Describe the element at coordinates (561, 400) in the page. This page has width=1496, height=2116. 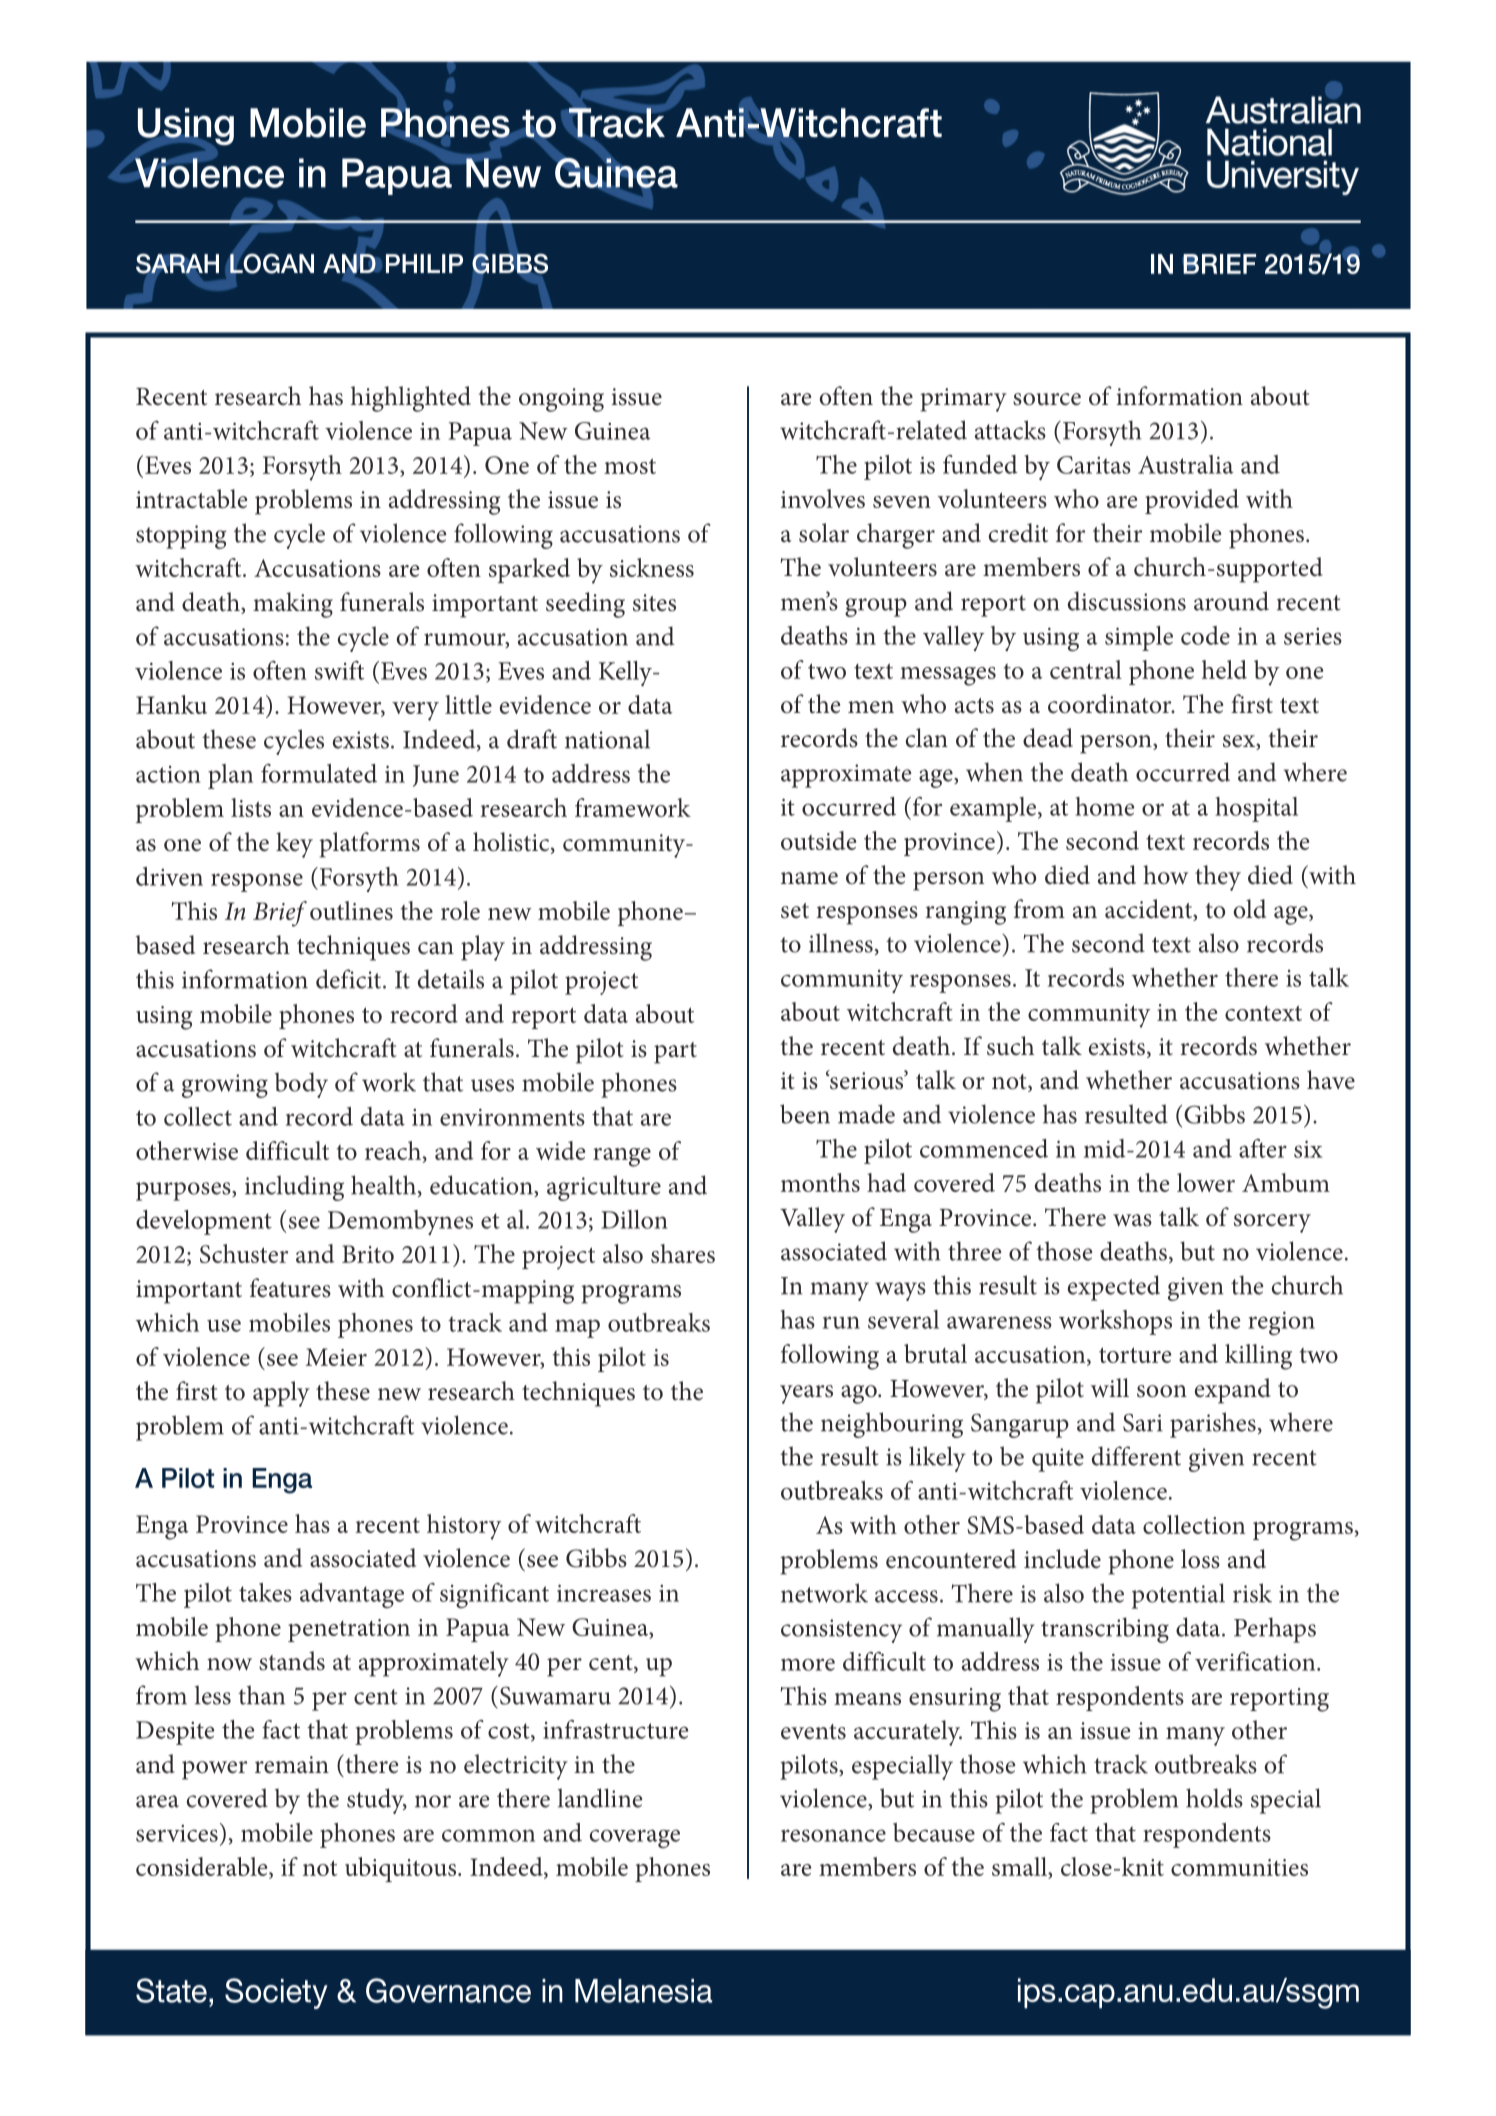
I see `ongoing` at that location.
